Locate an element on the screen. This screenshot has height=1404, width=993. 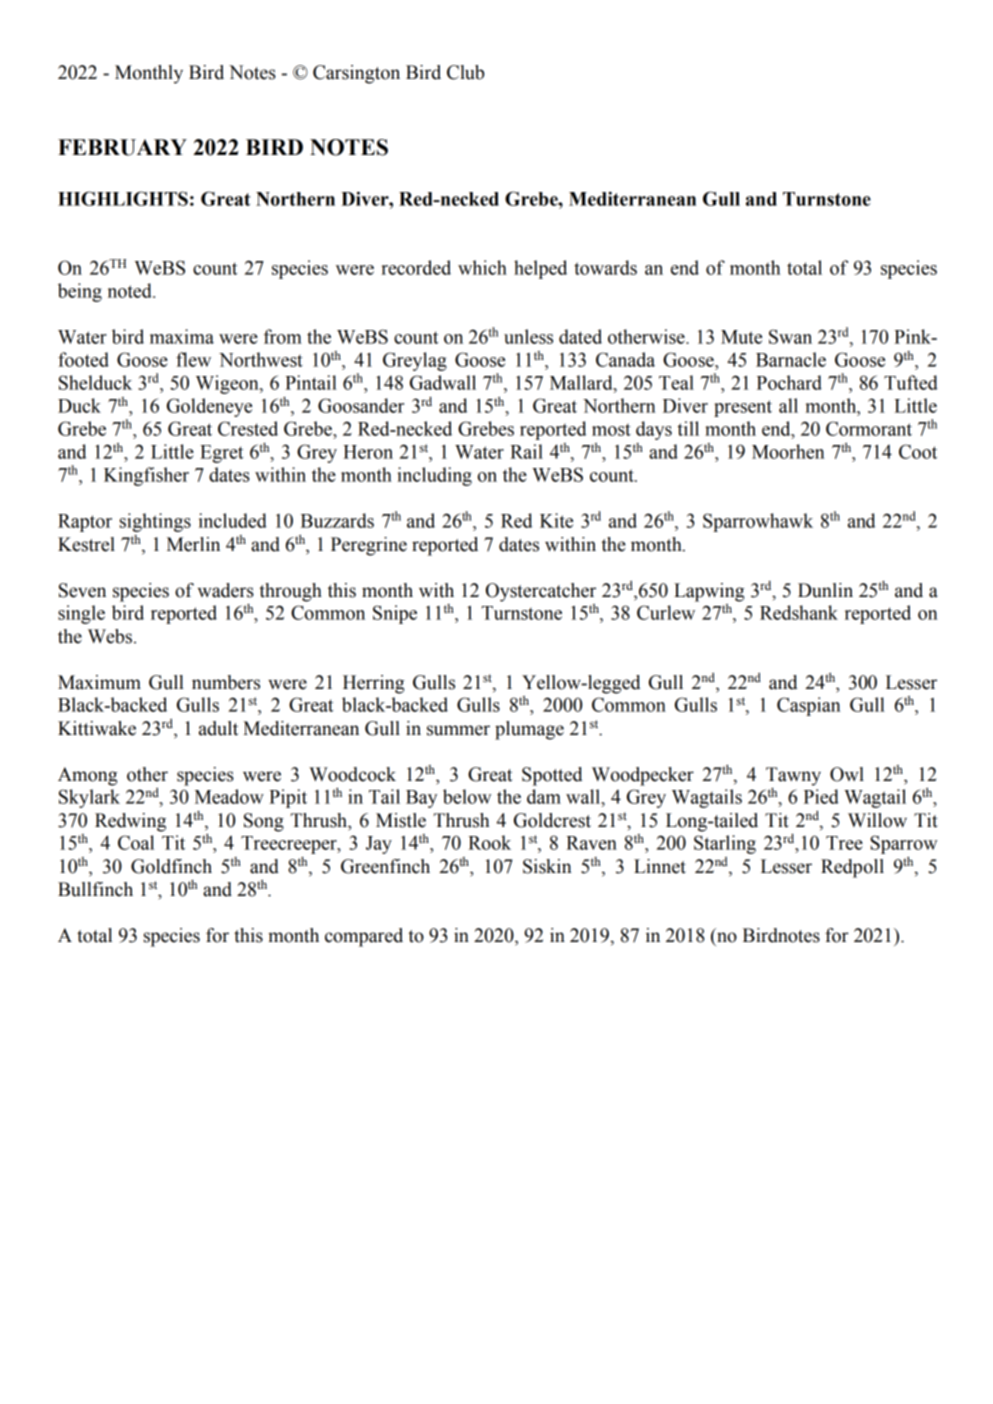
towards is located at coordinates (605, 267).
